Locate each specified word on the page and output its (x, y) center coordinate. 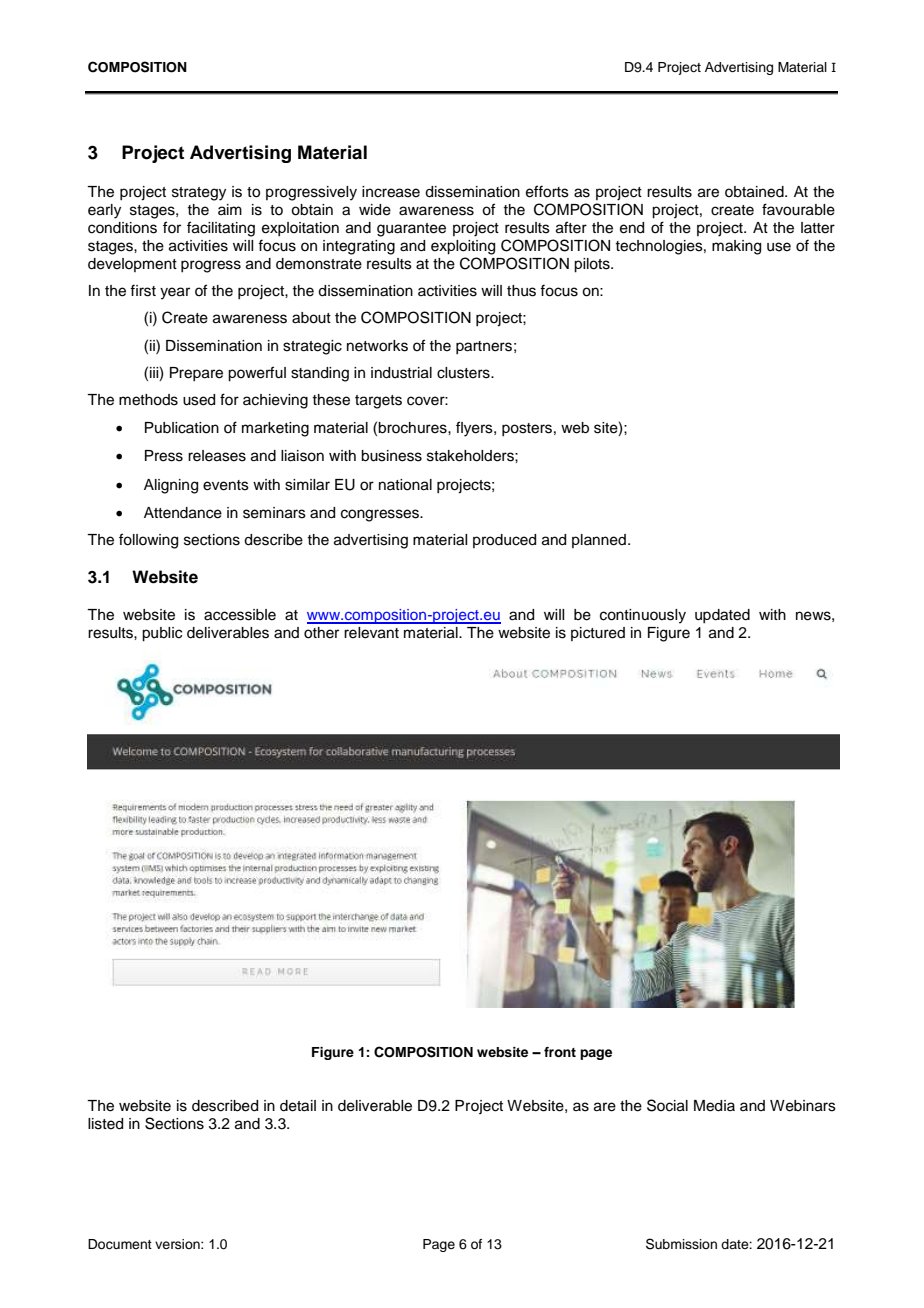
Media (714, 1106)
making (736, 247)
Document (120, 1244)
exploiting (463, 247)
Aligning (171, 486)
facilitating (221, 229)
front (560, 1052)
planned (599, 541)
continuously (643, 616)
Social (667, 1105)
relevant (371, 633)
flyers (475, 429)
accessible (240, 615)
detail (298, 1106)
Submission (681, 1244)
